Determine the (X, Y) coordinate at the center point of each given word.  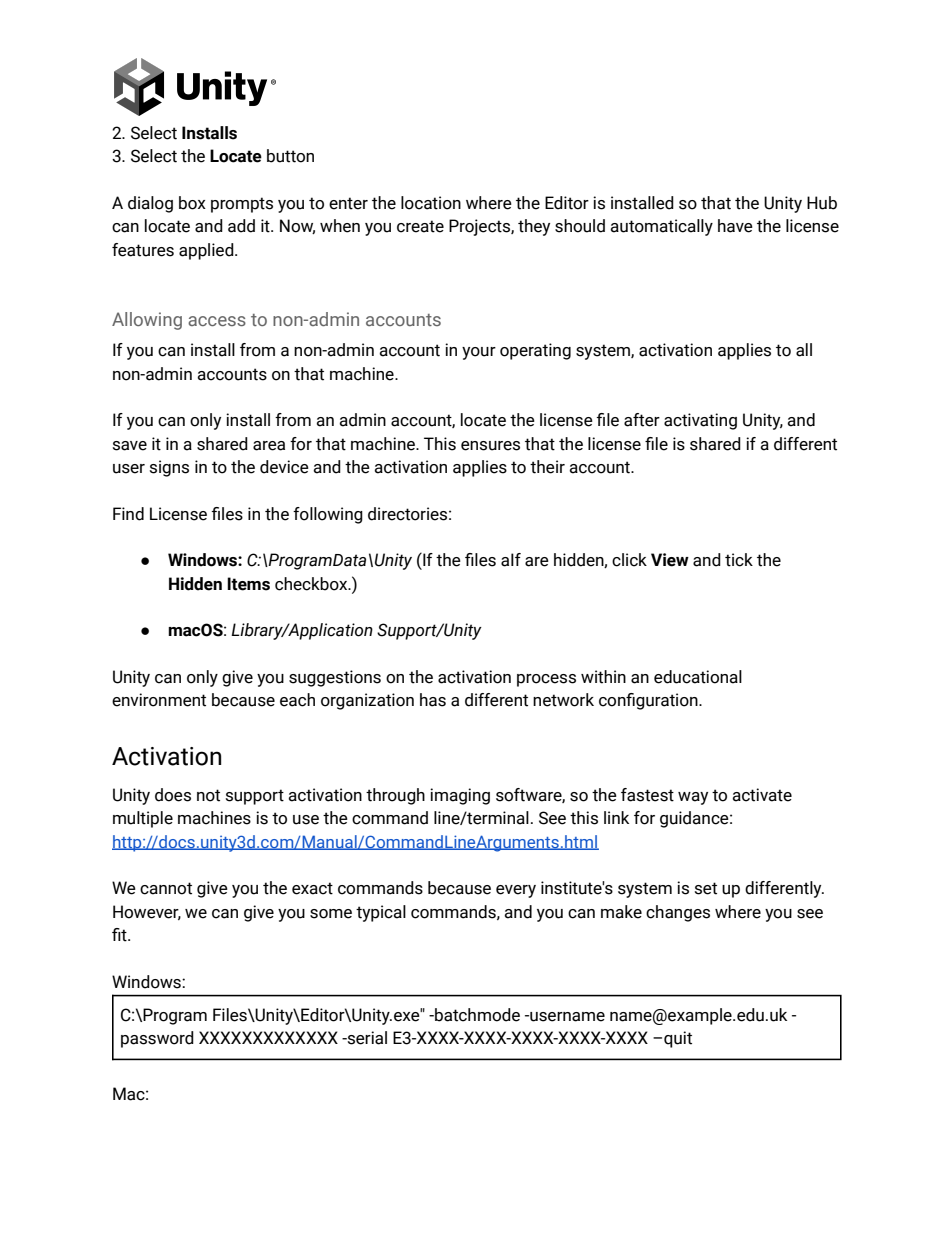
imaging (460, 796)
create (420, 226)
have (735, 226)
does (173, 795)
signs (169, 468)
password (157, 1039)
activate (762, 795)
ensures (490, 446)
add (241, 226)
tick (739, 560)
